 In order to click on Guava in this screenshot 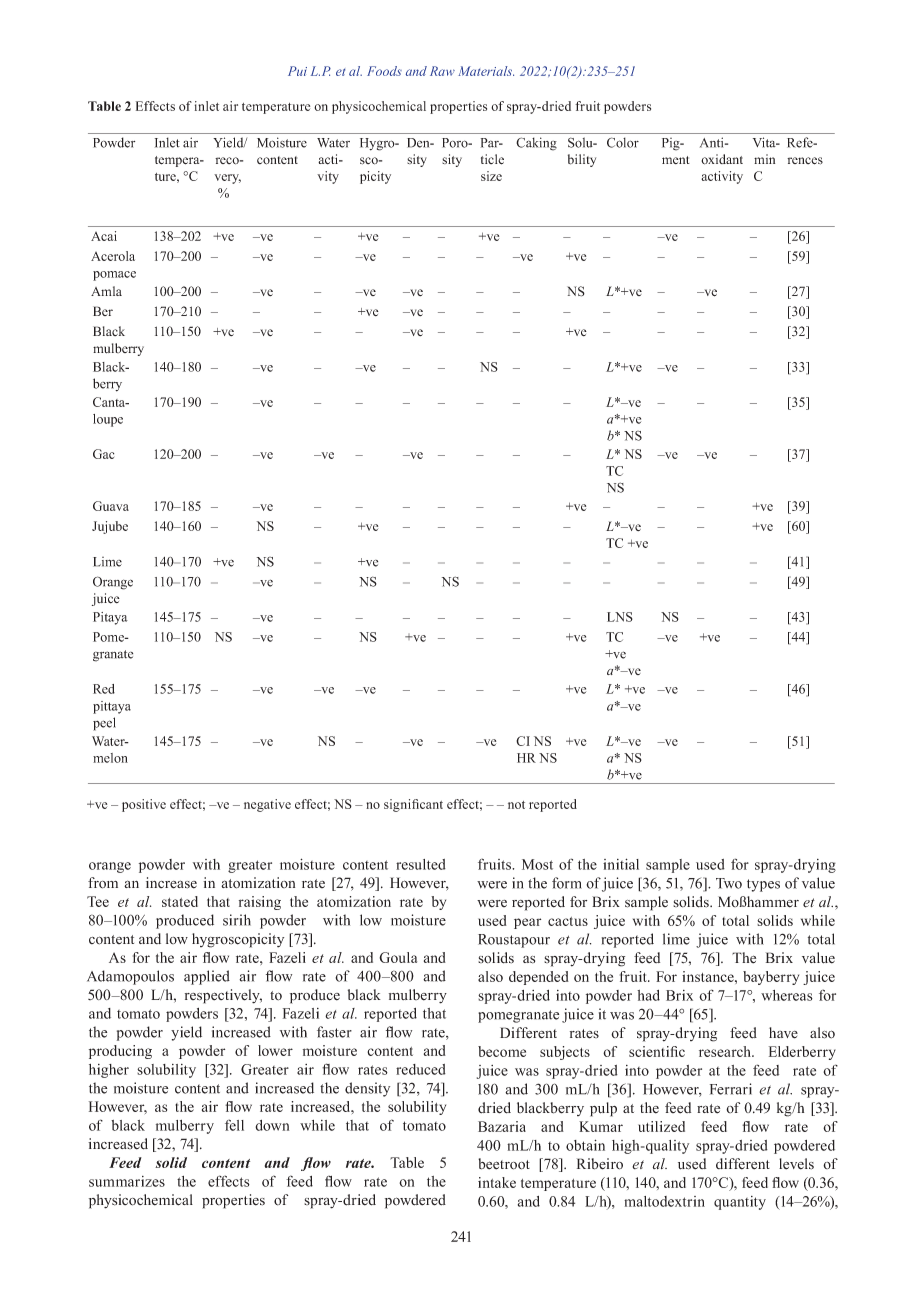, I will do `click(111, 506)`.
